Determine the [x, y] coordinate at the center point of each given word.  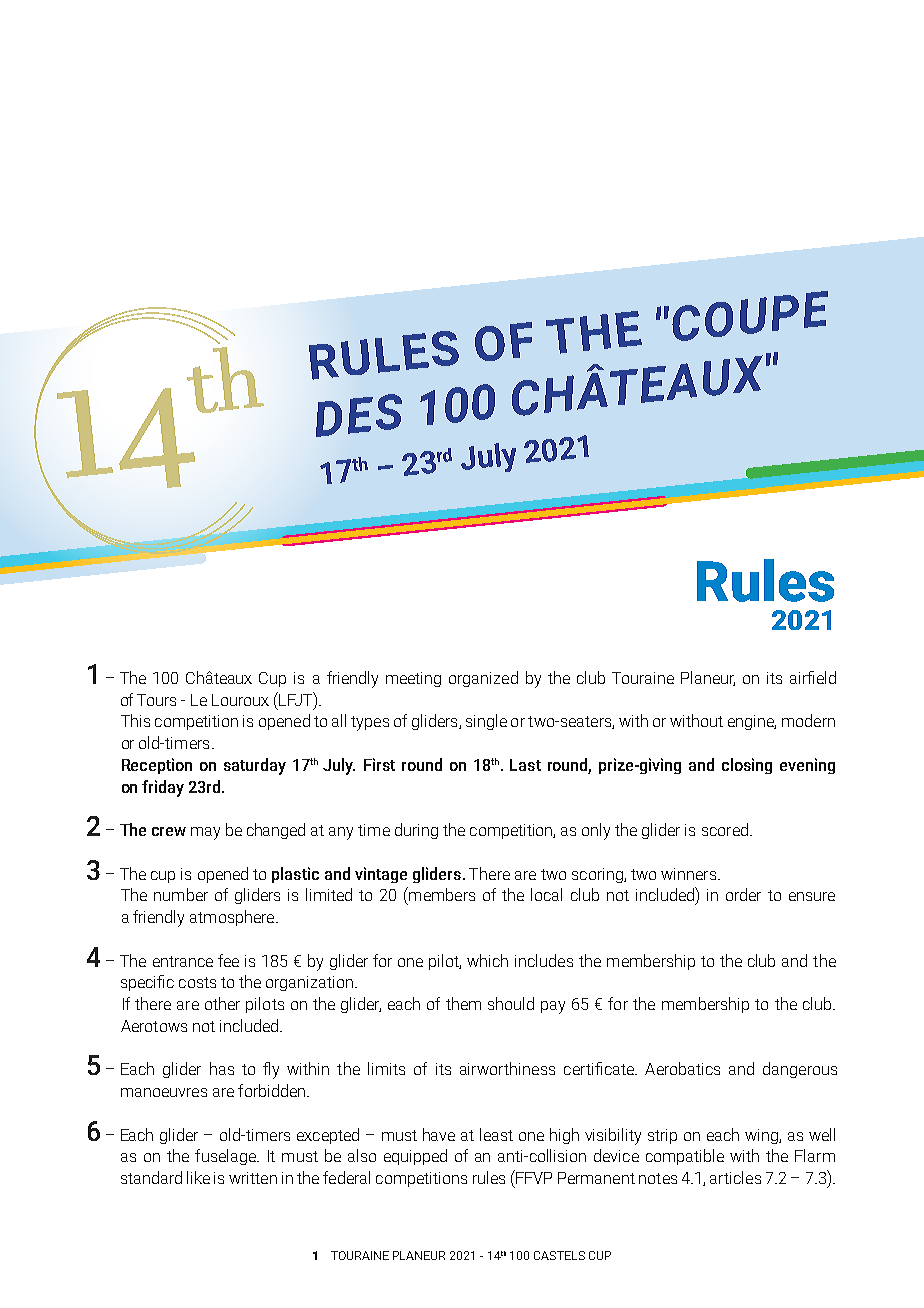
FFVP [533, 1177]
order [743, 894]
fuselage [226, 1157]
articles [735, 1177]
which [487, 960]
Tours [156, 700]
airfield [813, 677]
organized [483, 679]
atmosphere [233, 918]
